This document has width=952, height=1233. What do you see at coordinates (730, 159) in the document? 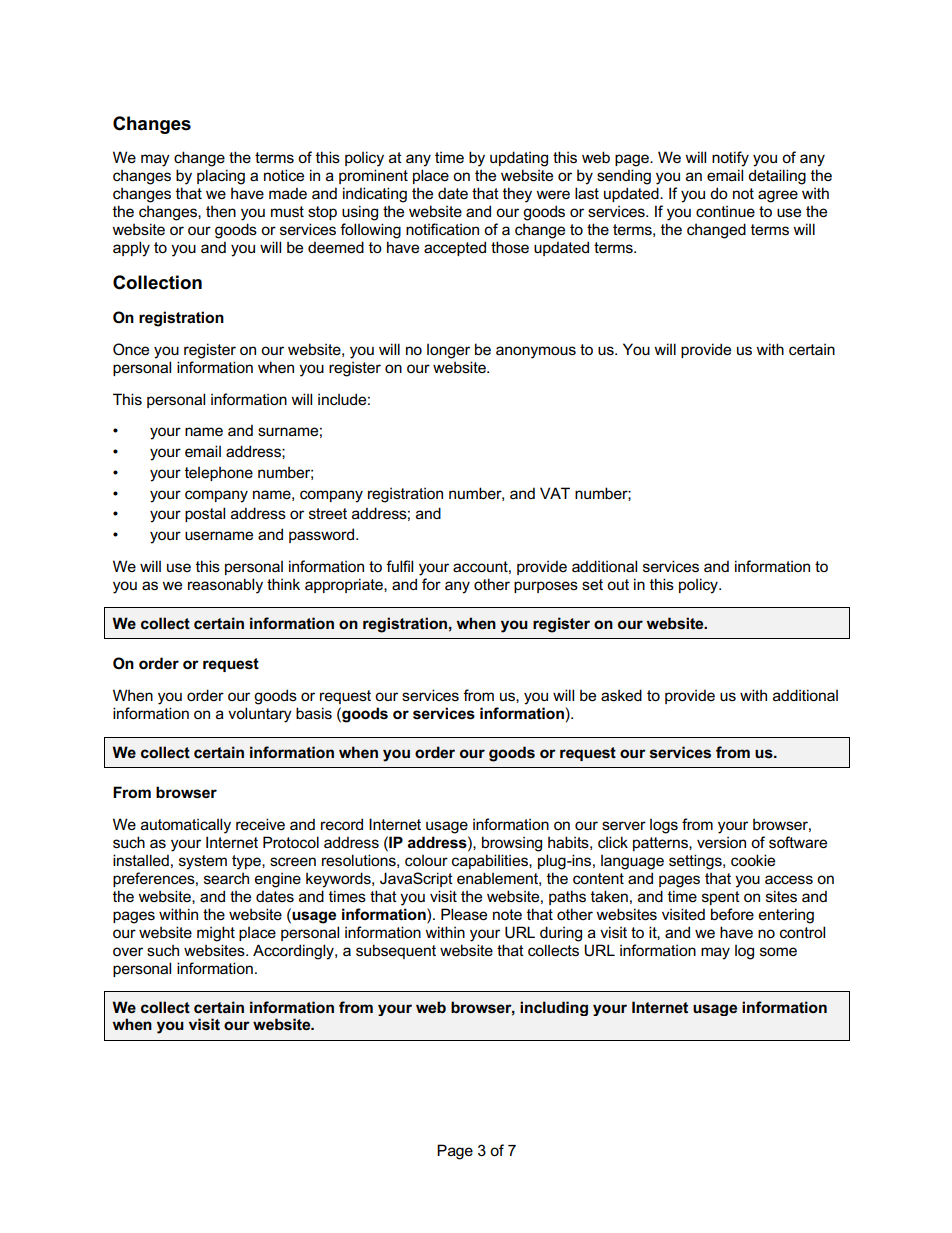
I see `notify` at bounding box center [730, 159].
